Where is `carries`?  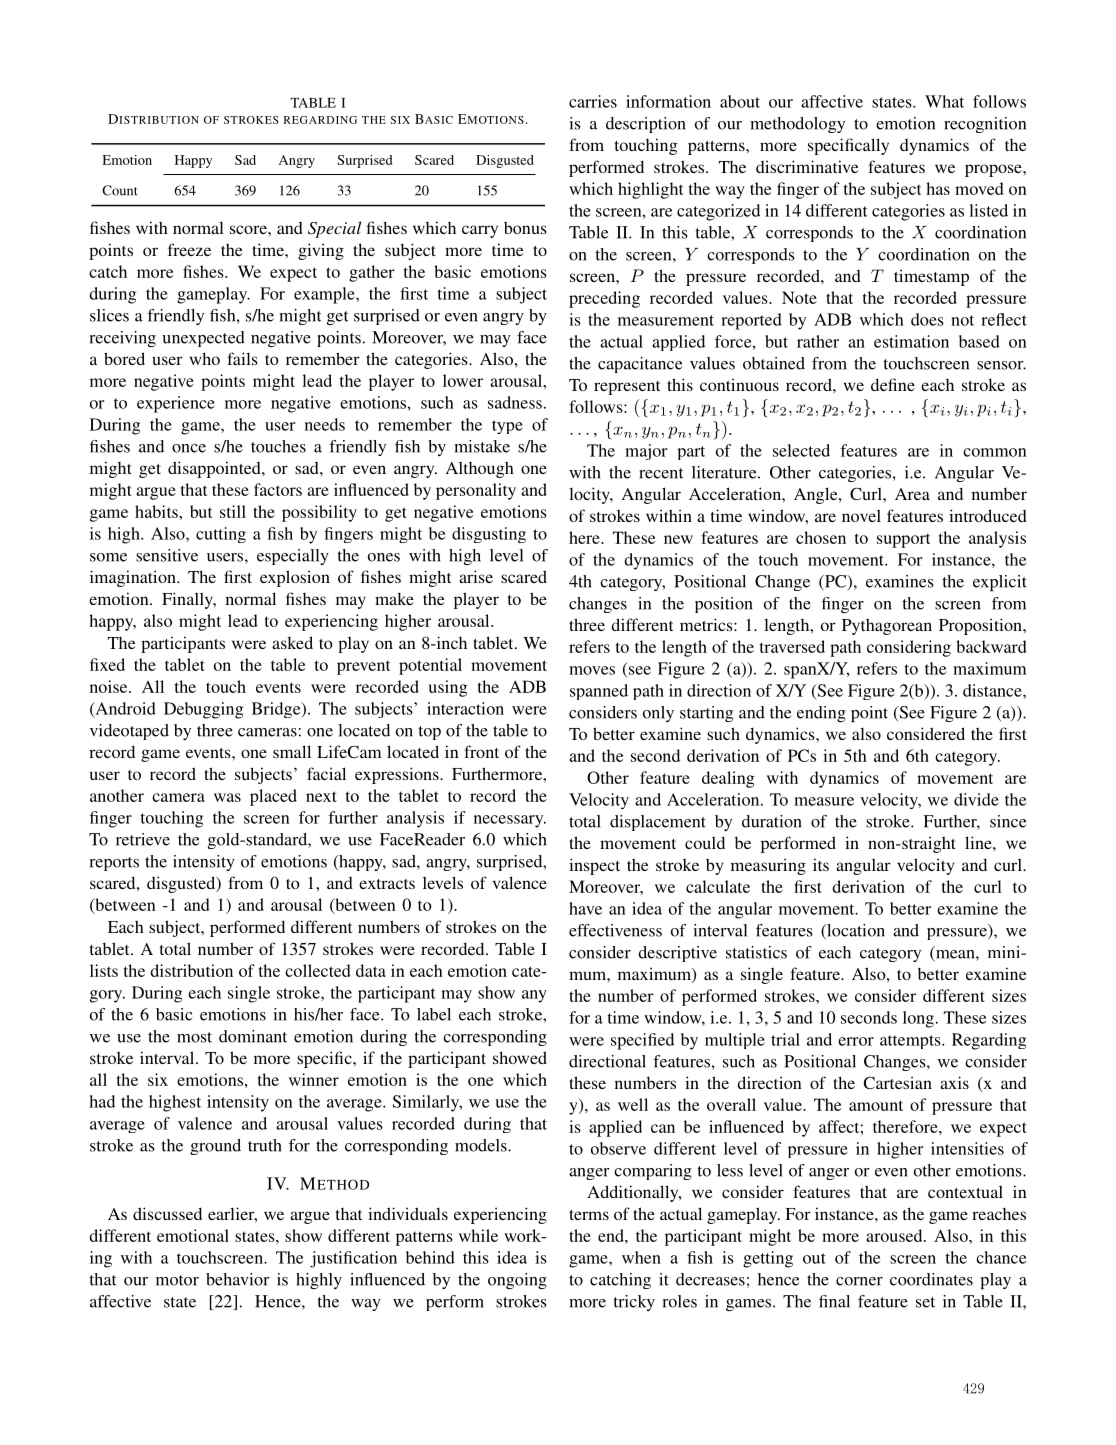 carries is located at coordinates (593, 101).
